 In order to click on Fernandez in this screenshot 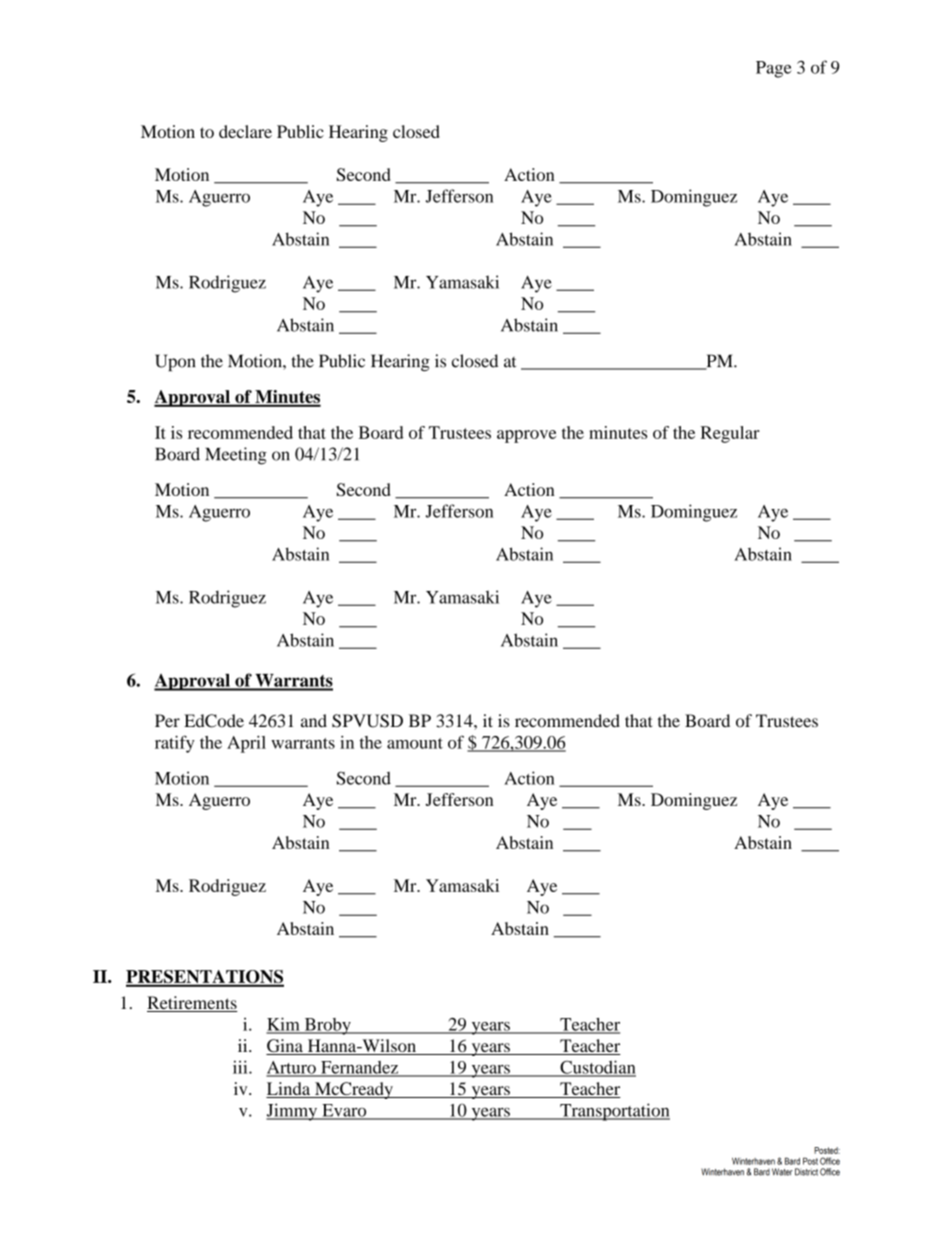, I will do `click(360, 1068)`.
